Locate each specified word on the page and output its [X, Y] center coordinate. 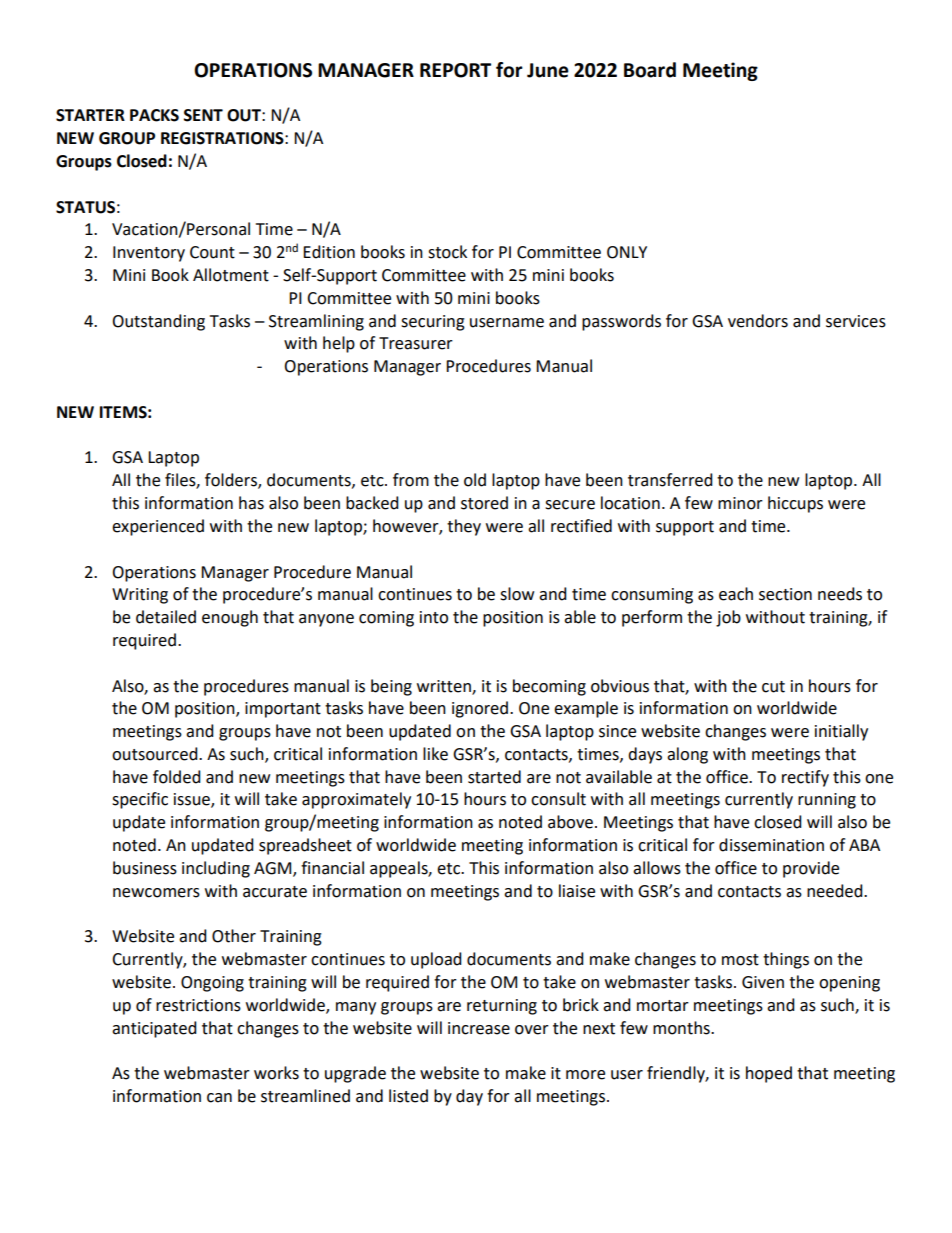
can [219, 1098]
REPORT [455, 70]
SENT [203, 115]
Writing [140, 596]
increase [479, 1028]
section [785, 594]
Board [650, 70]
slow [517, 594]
